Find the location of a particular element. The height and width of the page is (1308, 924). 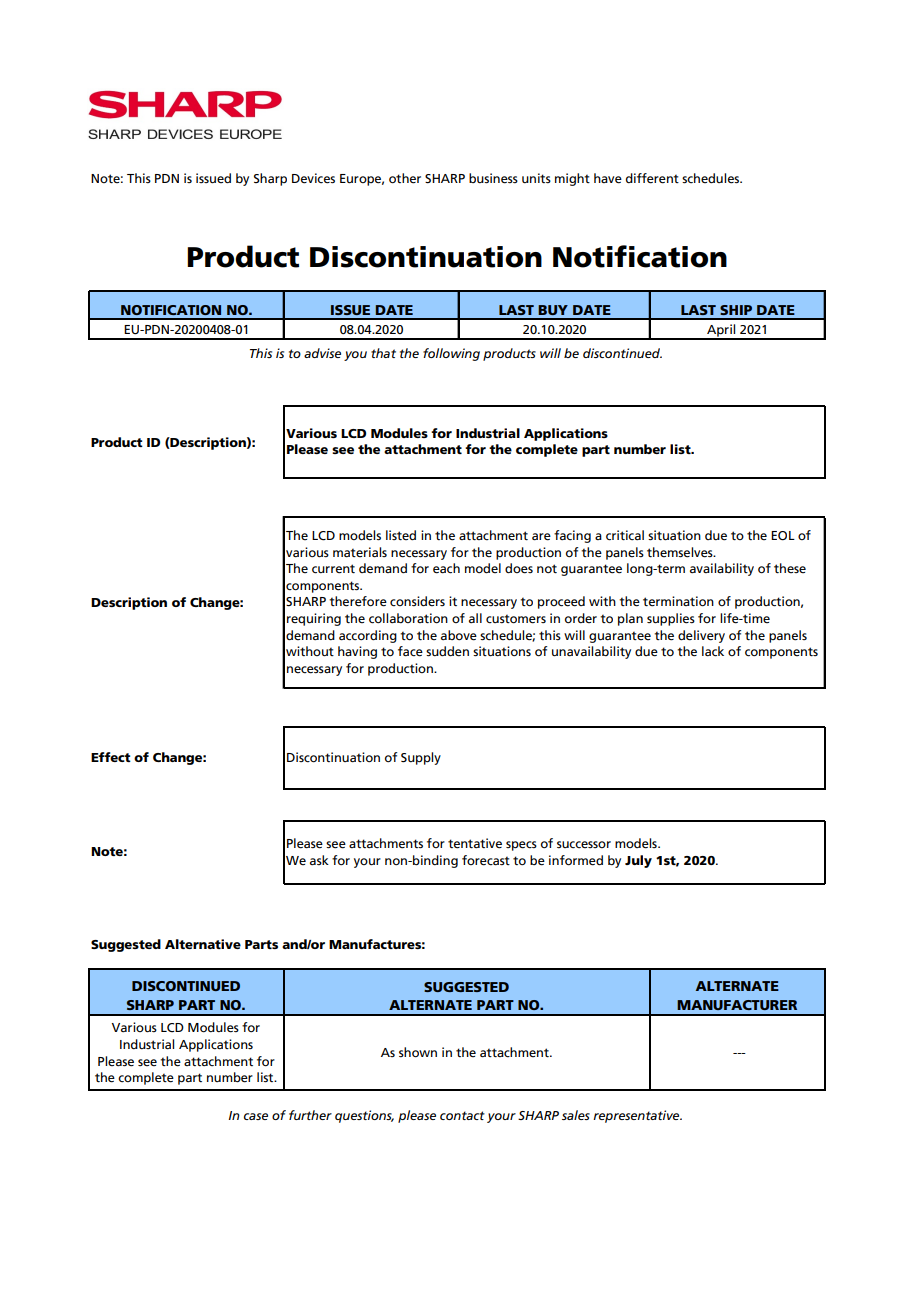

business is located at coordinates (493, 178).
